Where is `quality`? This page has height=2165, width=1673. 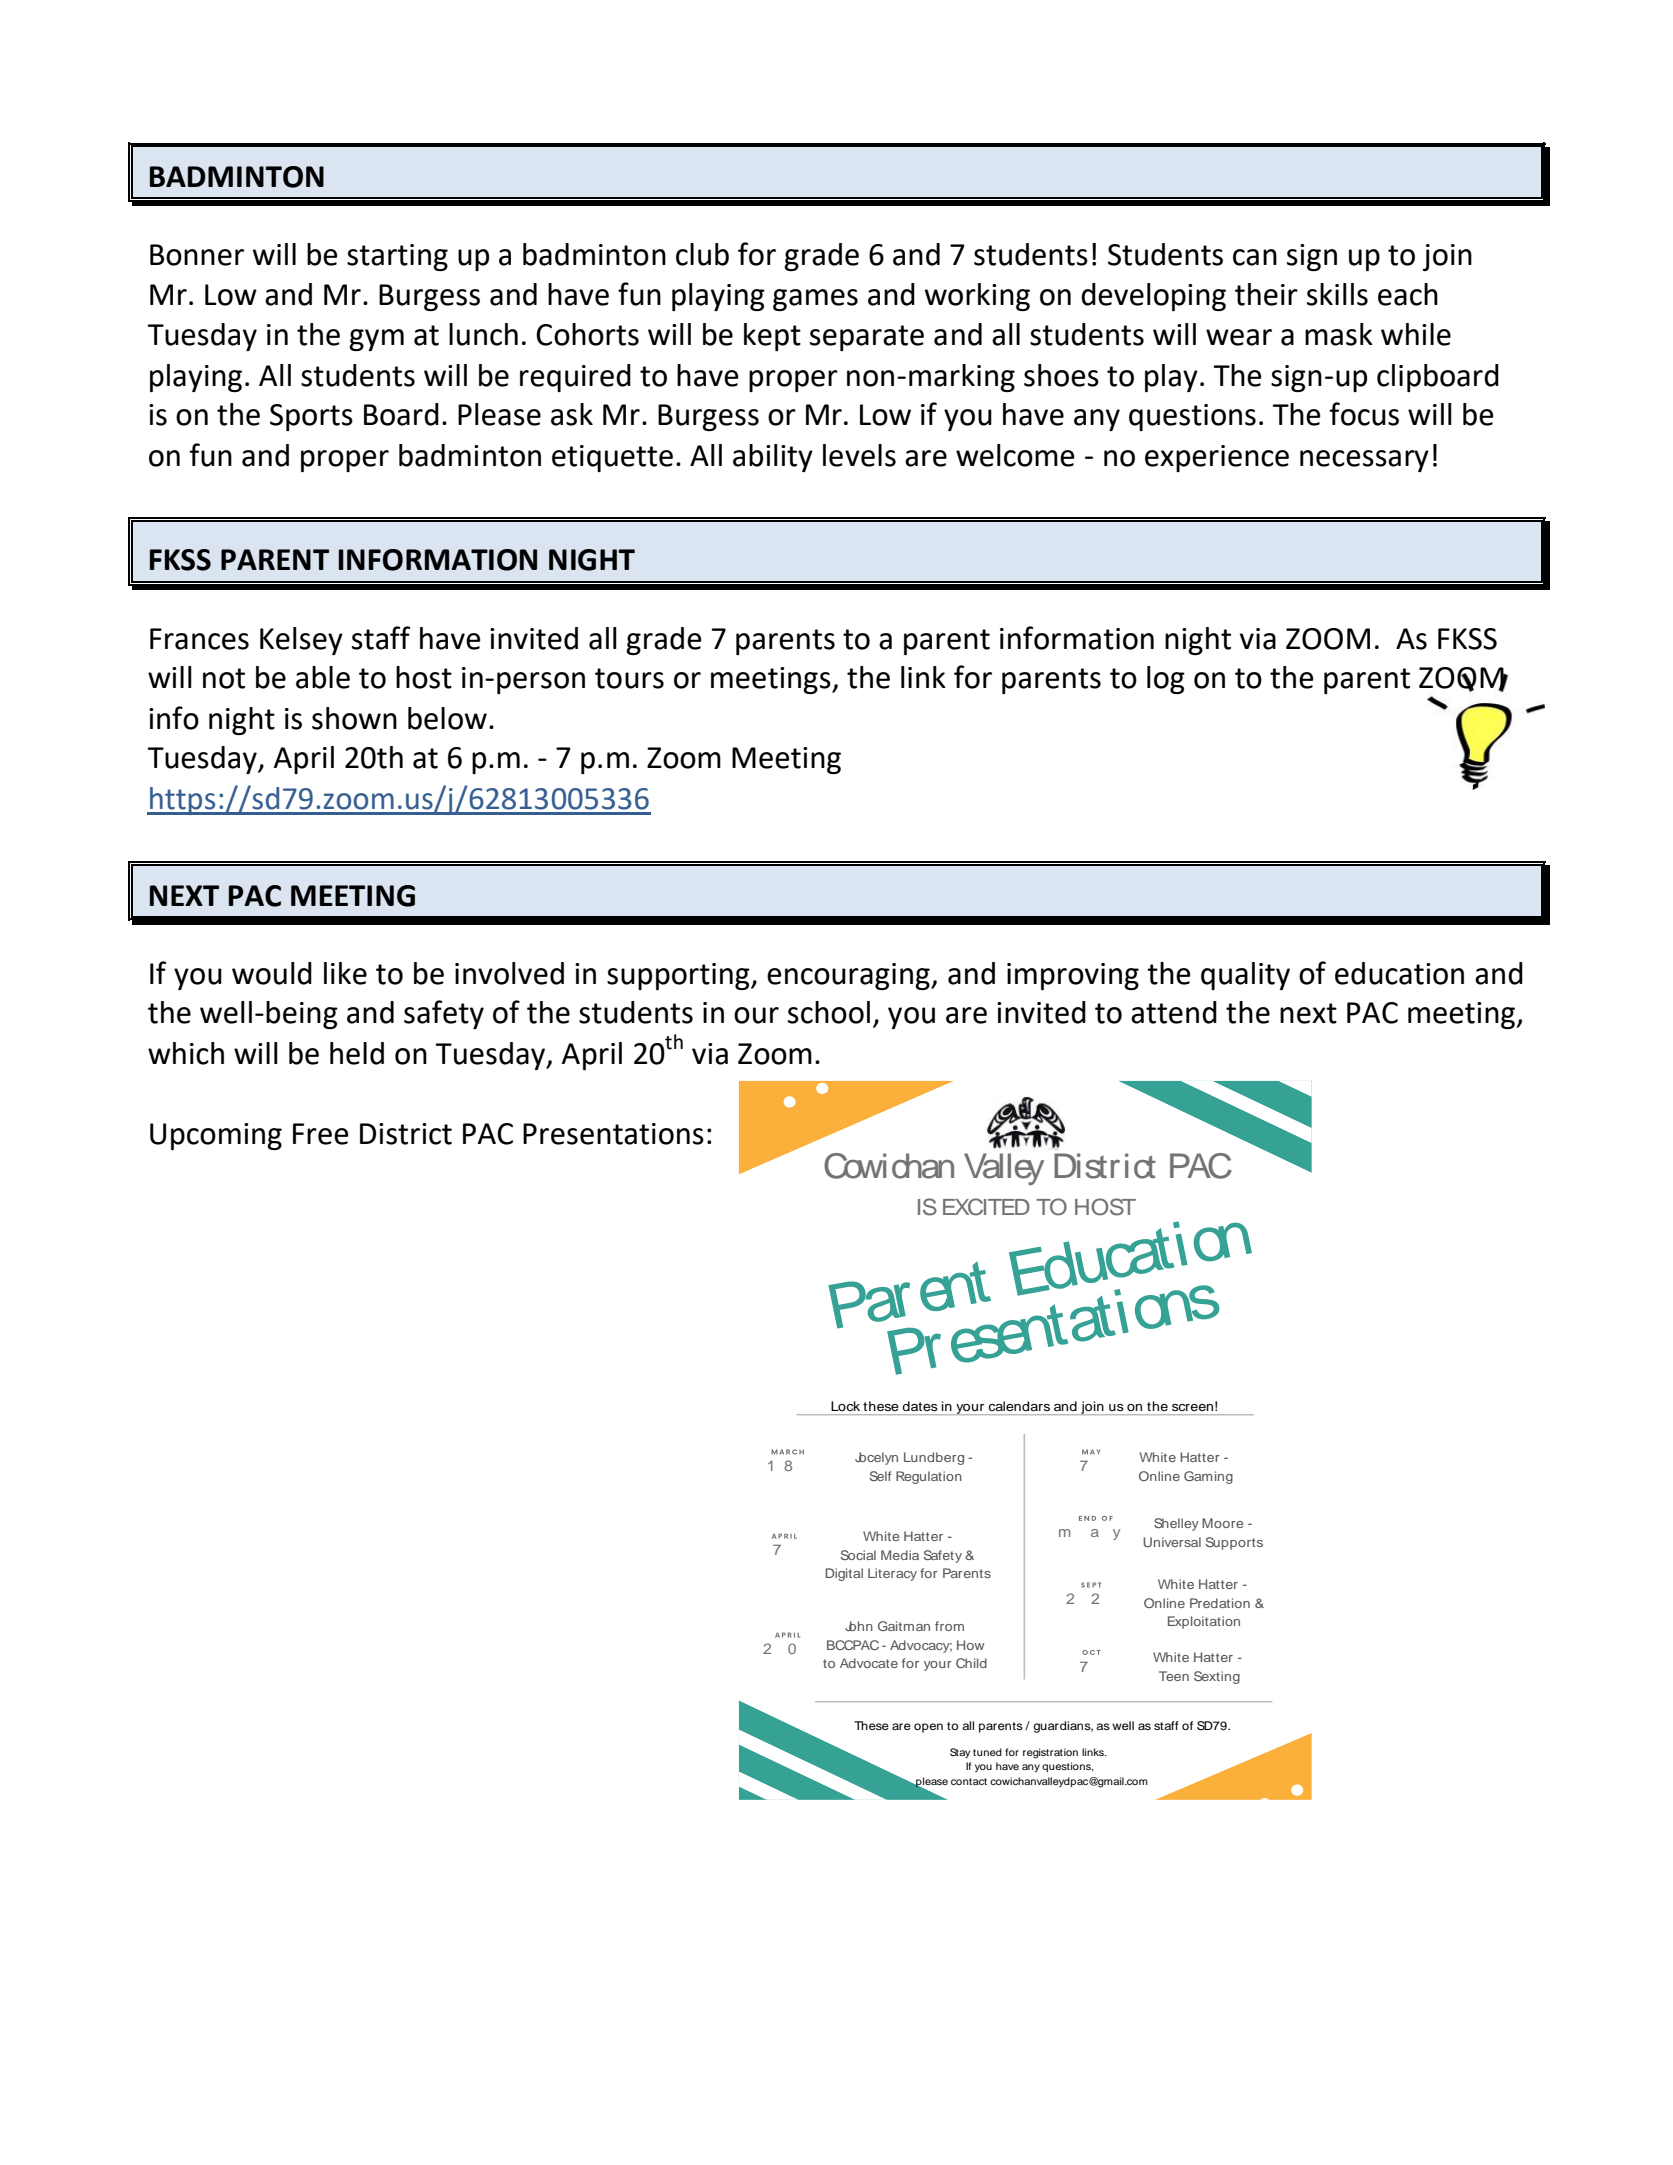
quality is located at coordinates (1245, 976).
